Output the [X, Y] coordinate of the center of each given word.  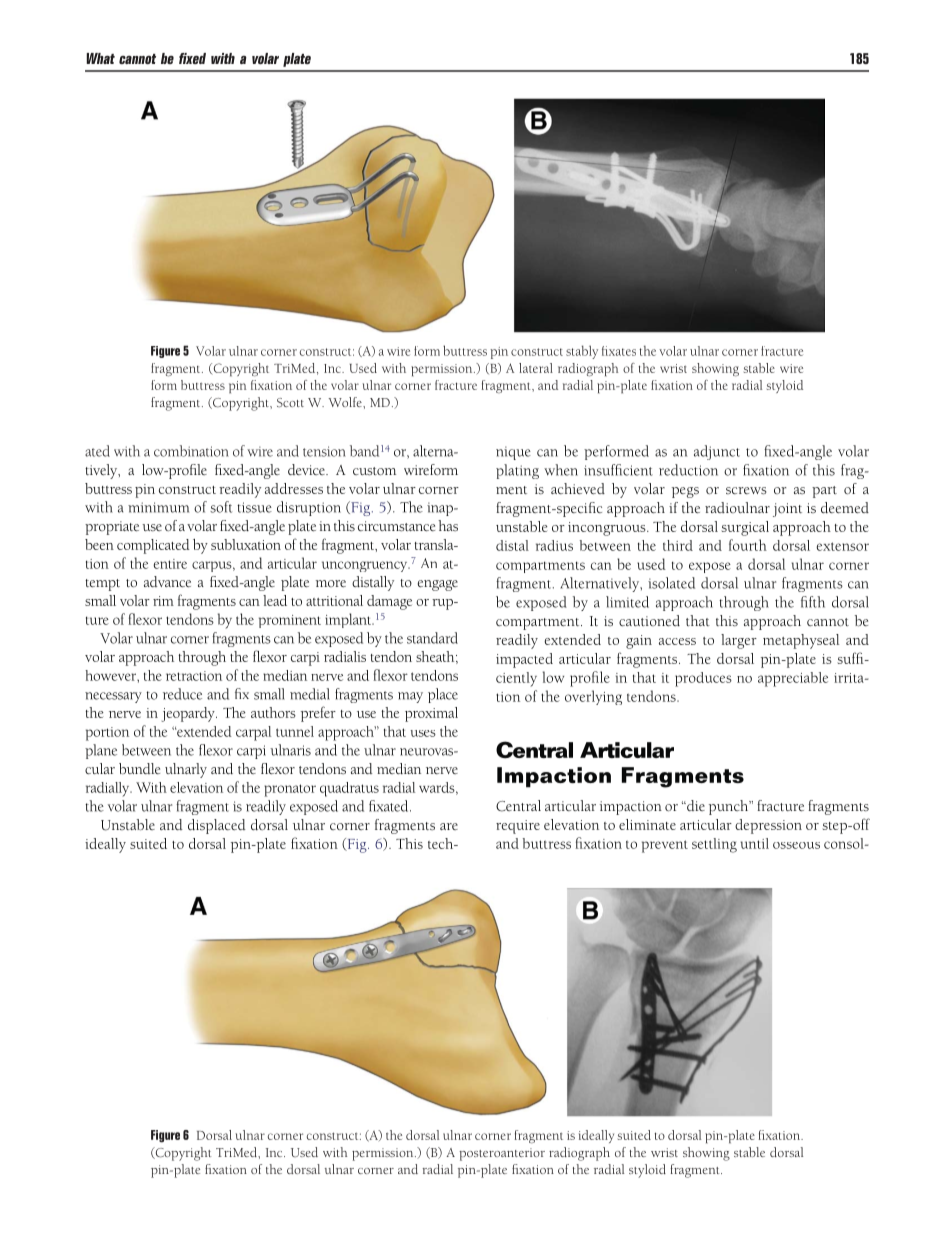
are [449, 826]
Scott [290, 402]
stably [582, 352]
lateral [536, 368]
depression [768, 826]
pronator [290, 790]
